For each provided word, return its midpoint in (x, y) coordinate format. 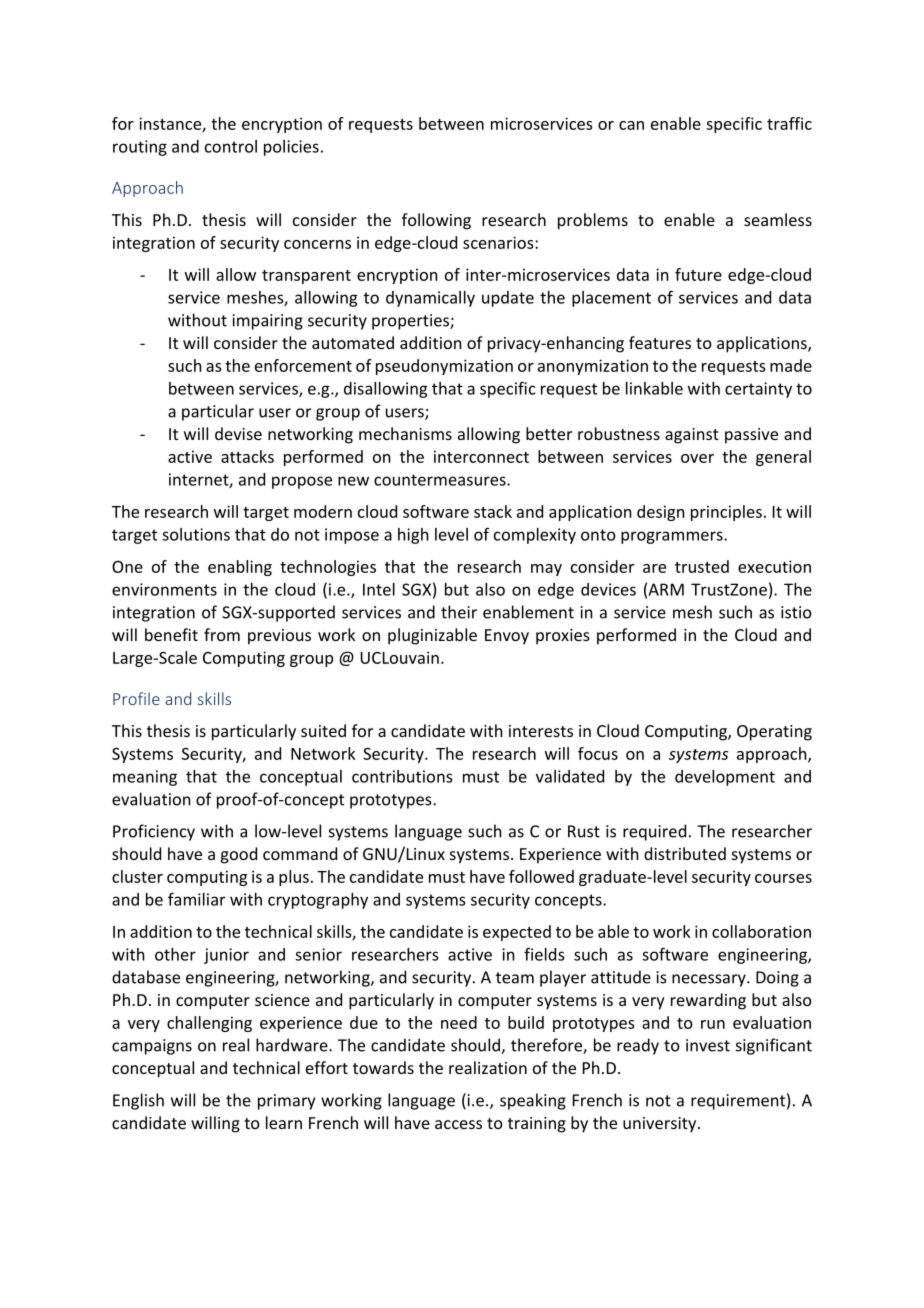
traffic (789, 123)
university (661, 1125)
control (231, 146)
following (436, 221)
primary (286, 1102)
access (458, 1124)
